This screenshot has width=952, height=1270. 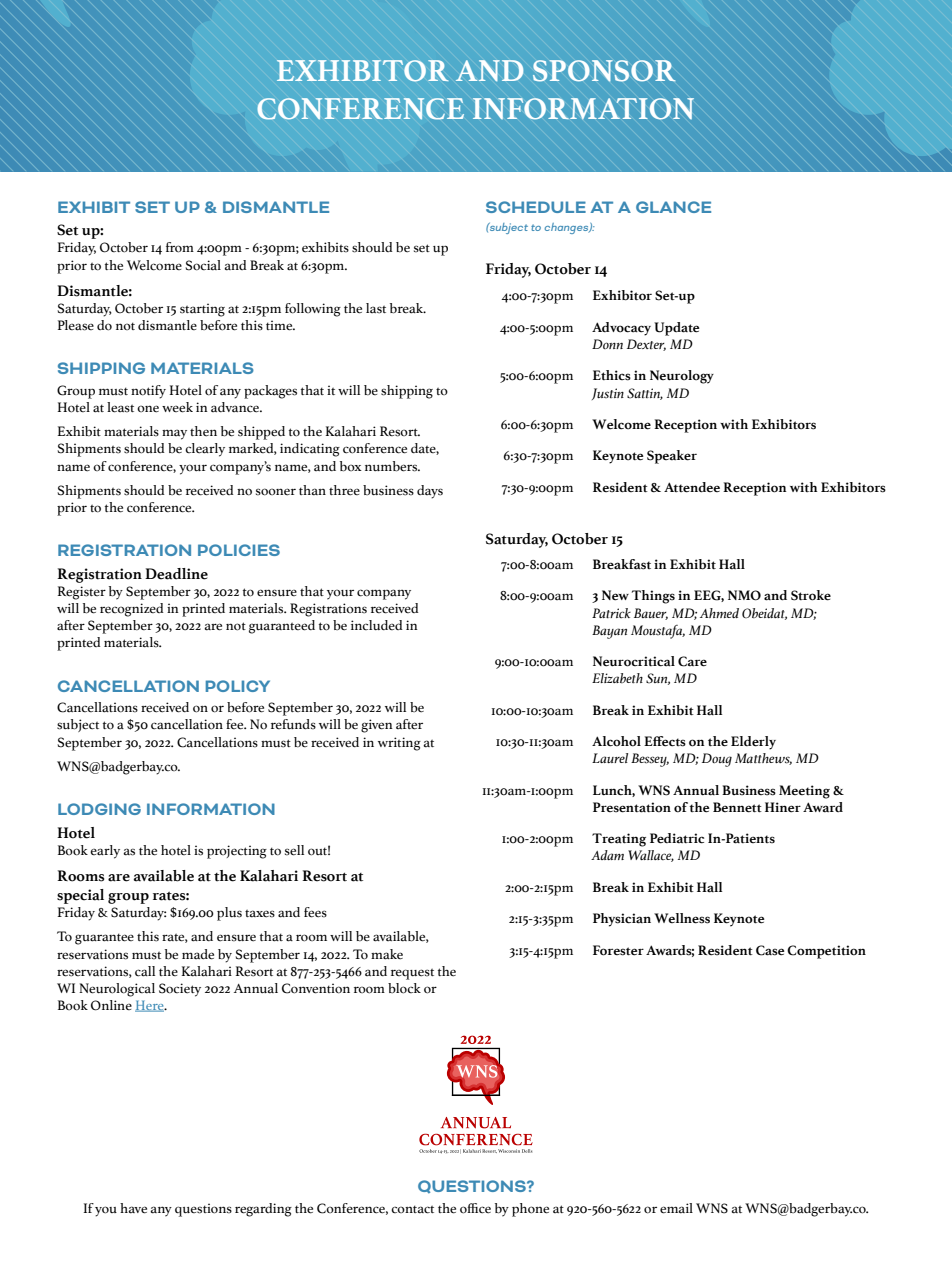 What do you see at coordinates (682, 377) in the screenshot?
I see `Neurology` at bounding box center [682, 377].
